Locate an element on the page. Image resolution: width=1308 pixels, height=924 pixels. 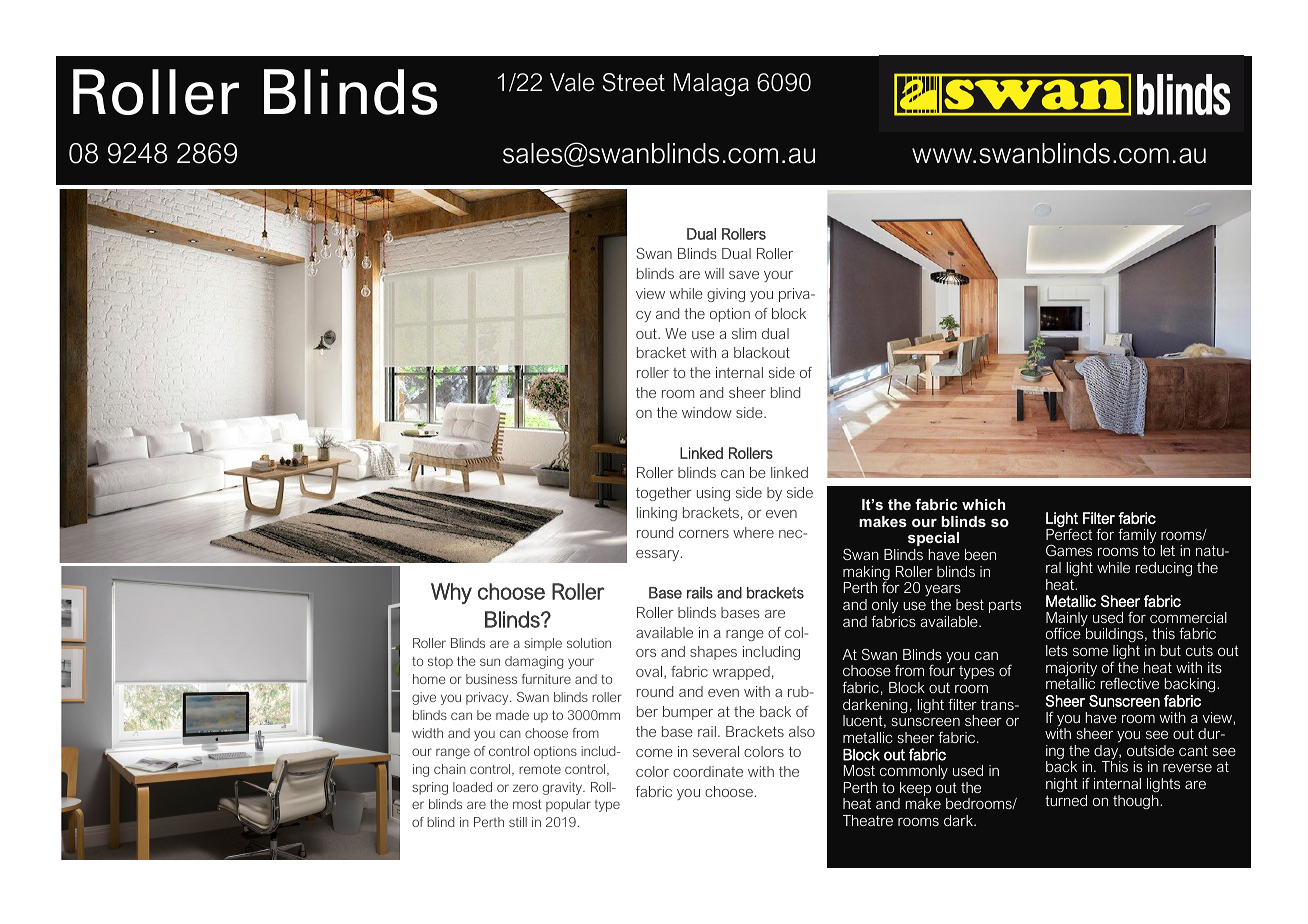
blackout is located at coordinates (762, 352).
